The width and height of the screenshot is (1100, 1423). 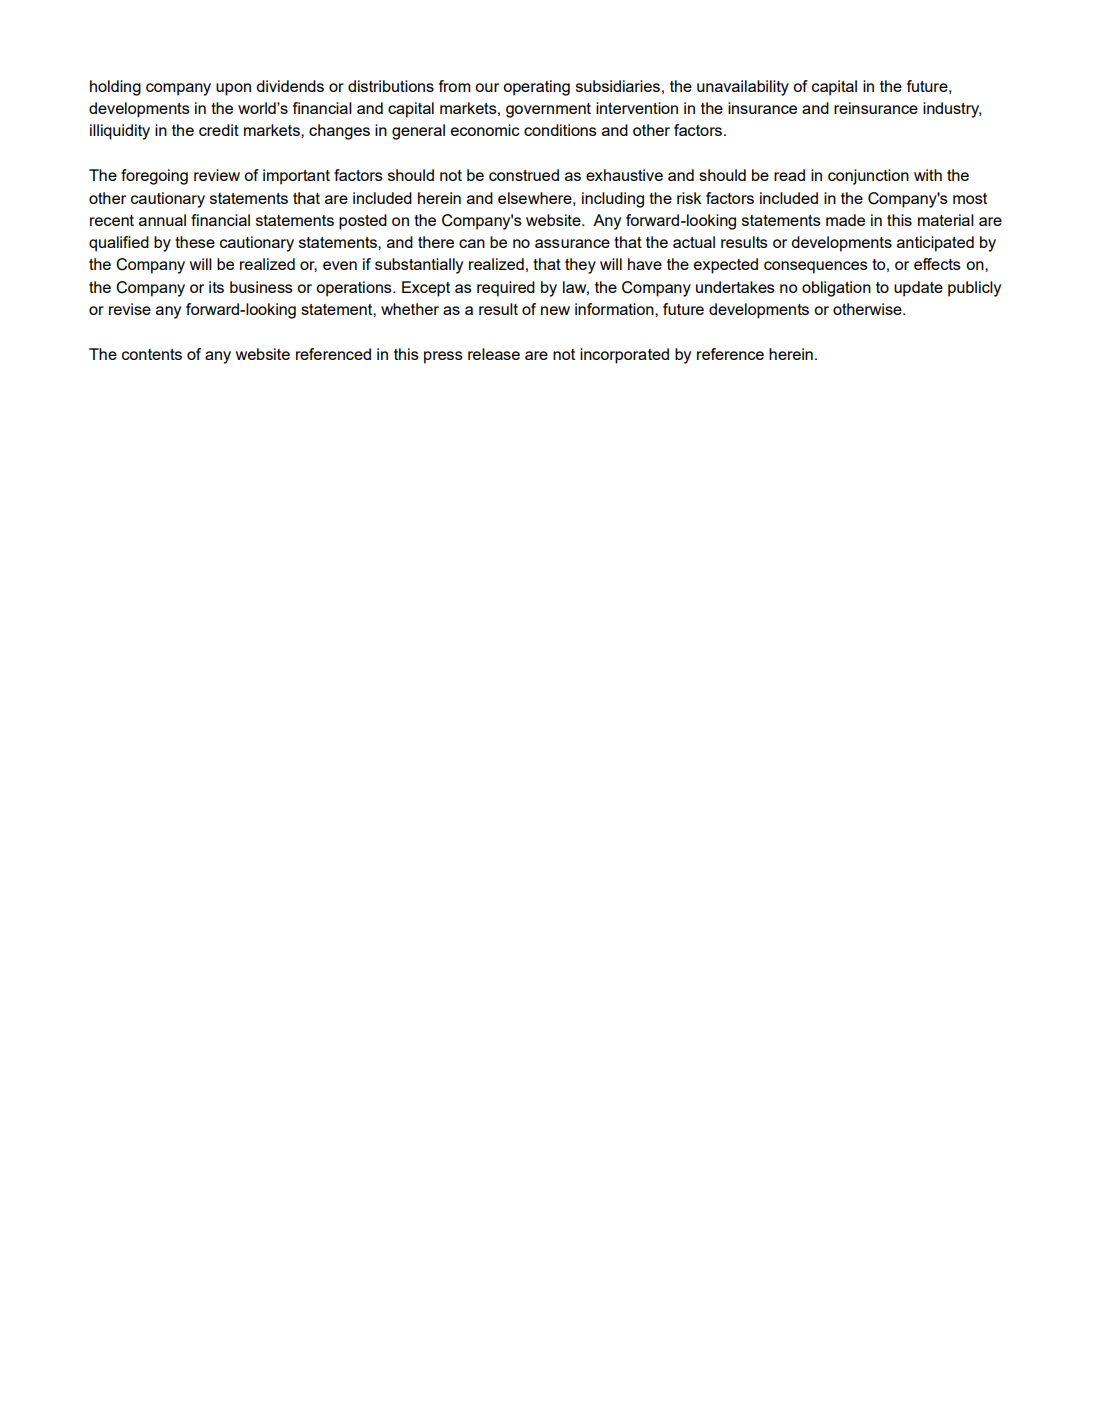 What do you see at coordinates (536, 88) in the screenshot?
I see `operating` at bounding box center [536, 88].
